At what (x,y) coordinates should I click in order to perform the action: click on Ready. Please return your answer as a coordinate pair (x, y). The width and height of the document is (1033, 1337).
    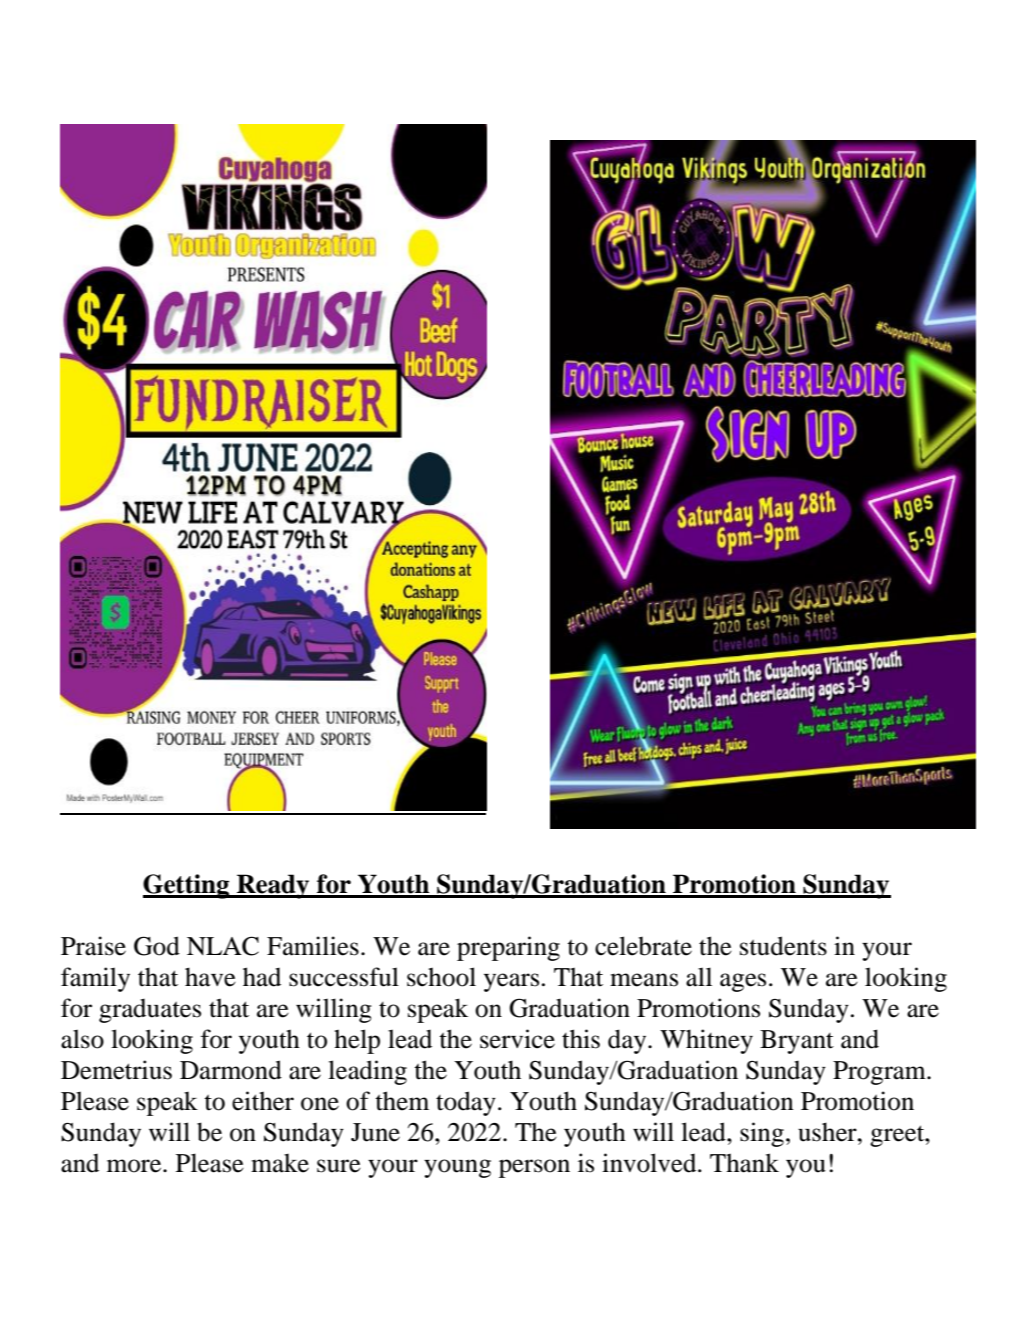
    Looking at the image, I should click on (273, 886).
